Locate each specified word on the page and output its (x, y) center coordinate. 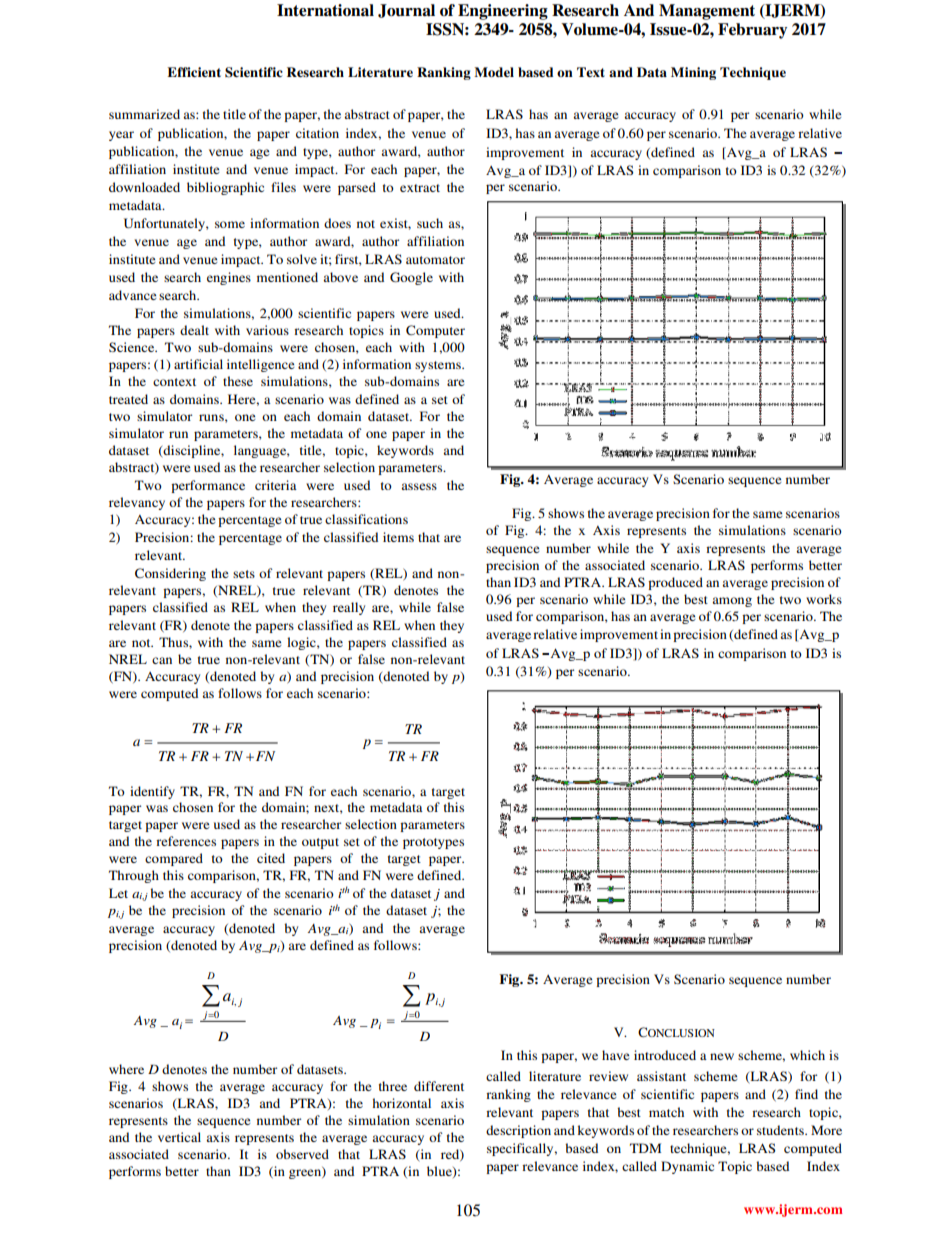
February (752, 31)
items (398, 537)
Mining (693, 73)
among (732, 602)
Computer (435, 331)
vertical (179, 1137)
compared (174, 859)
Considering (170, 574)
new (722, 1056)
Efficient (194, 72)
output (320, 843)
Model (494, 72)
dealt (194, 330)
